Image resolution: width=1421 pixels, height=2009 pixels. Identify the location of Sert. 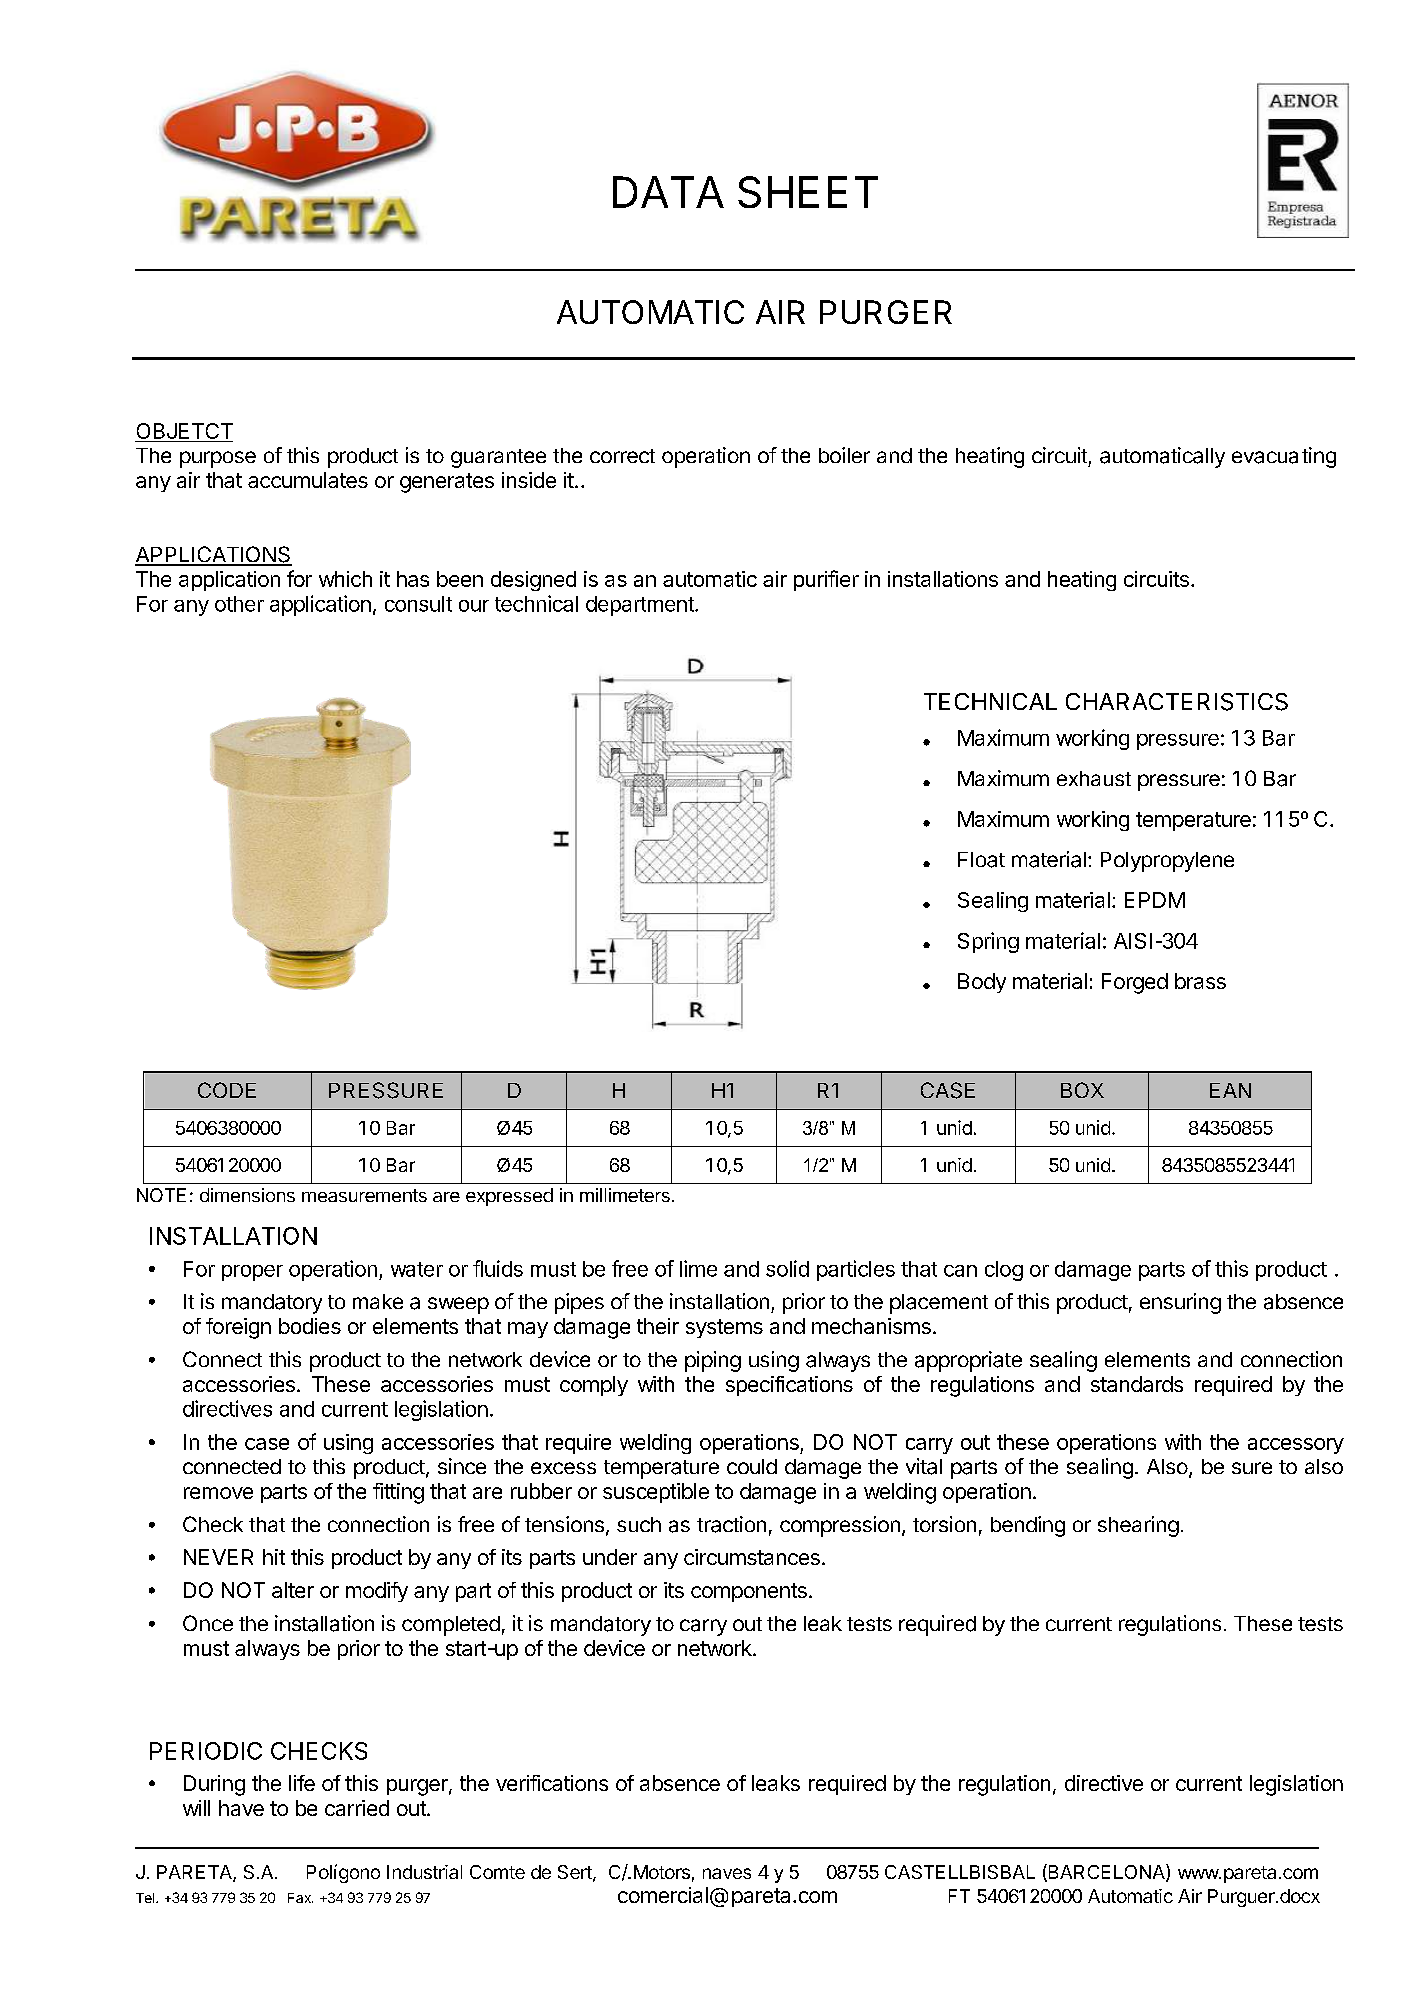
(576, 1873).
